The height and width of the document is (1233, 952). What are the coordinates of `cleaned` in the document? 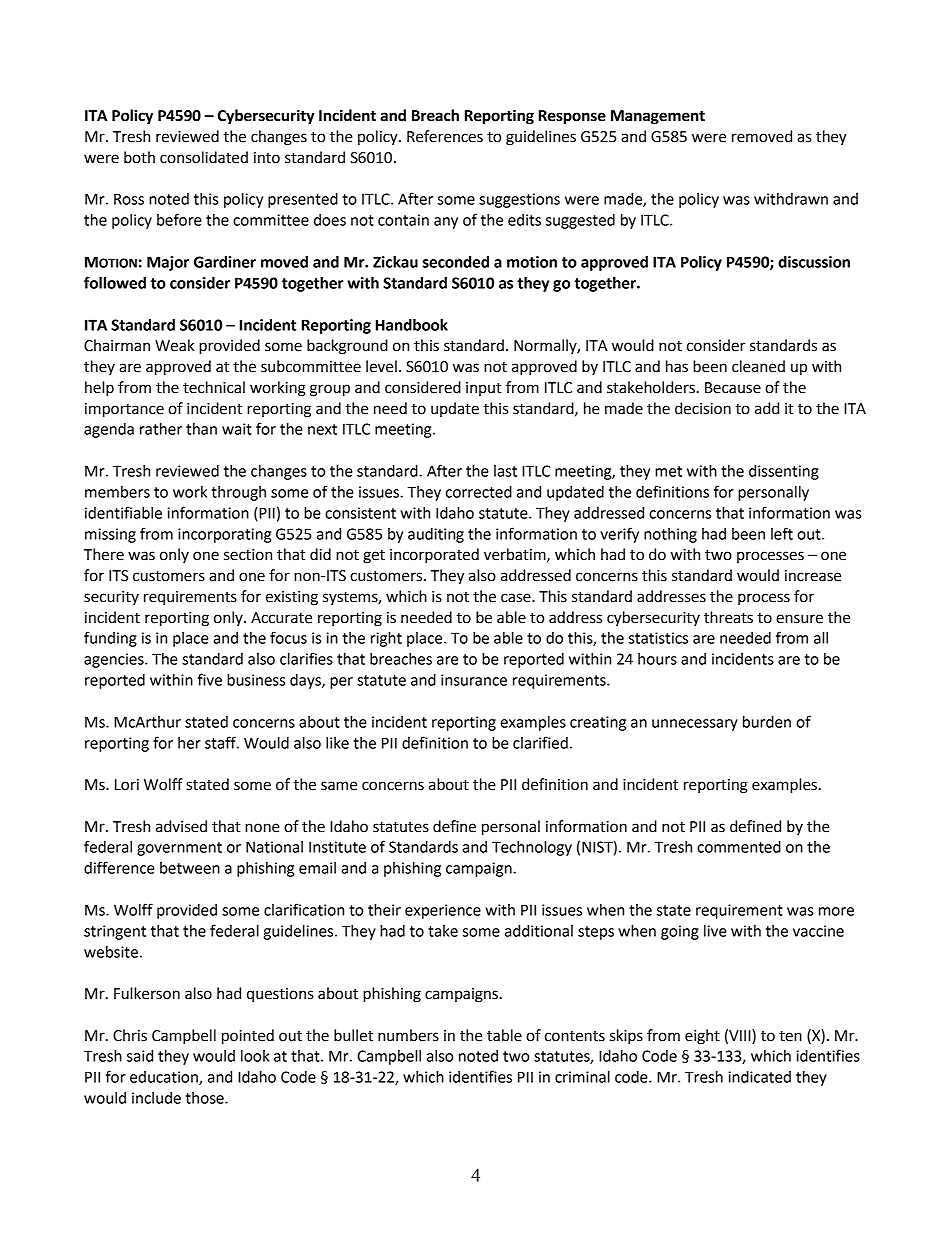 It's located at (758, 366).
